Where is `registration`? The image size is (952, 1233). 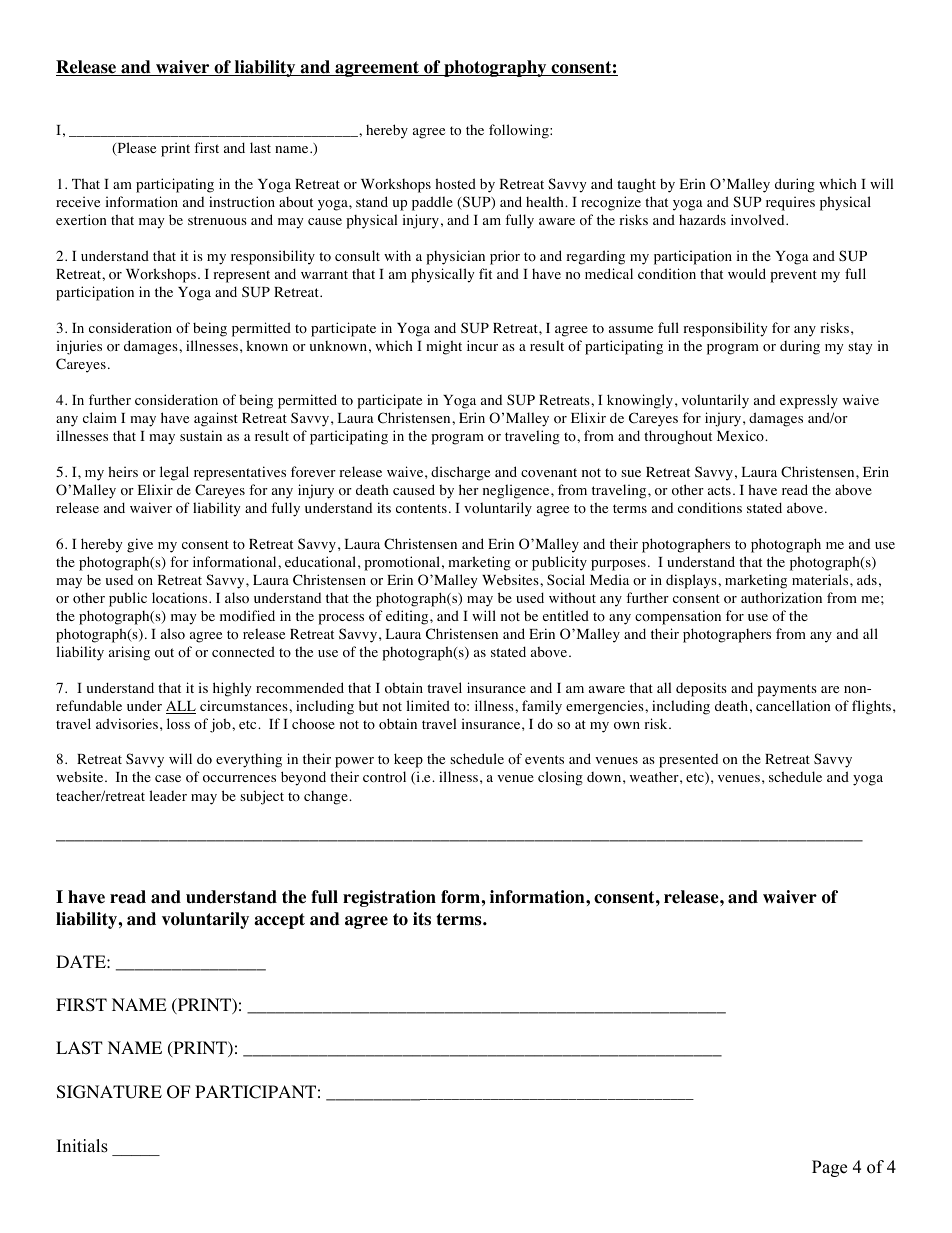
registration is located at coordinates (389, 898).
